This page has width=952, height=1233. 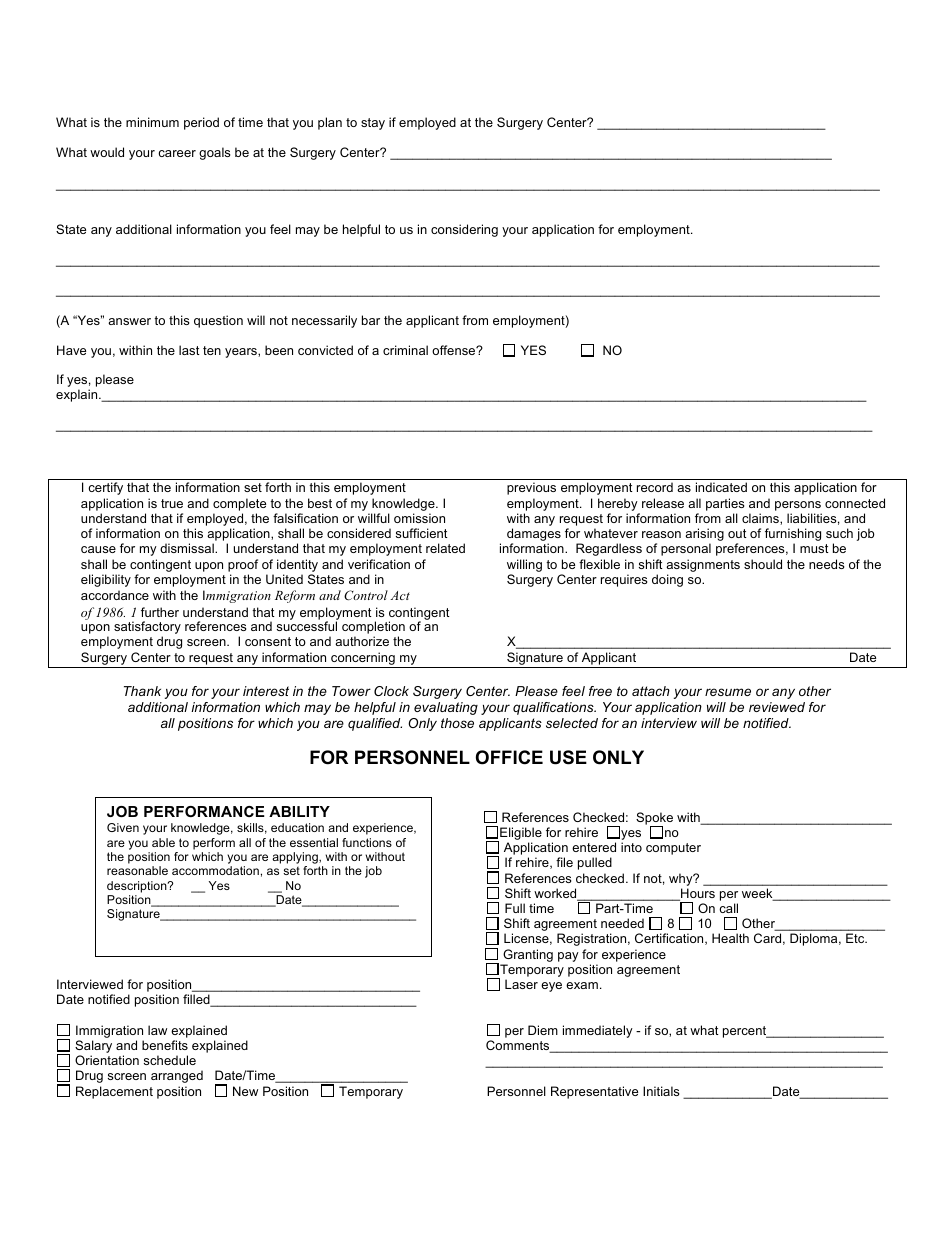 What do you see at coordinates (373, 629) in the page?
I see `completion` at bounding box center [373, 629].
